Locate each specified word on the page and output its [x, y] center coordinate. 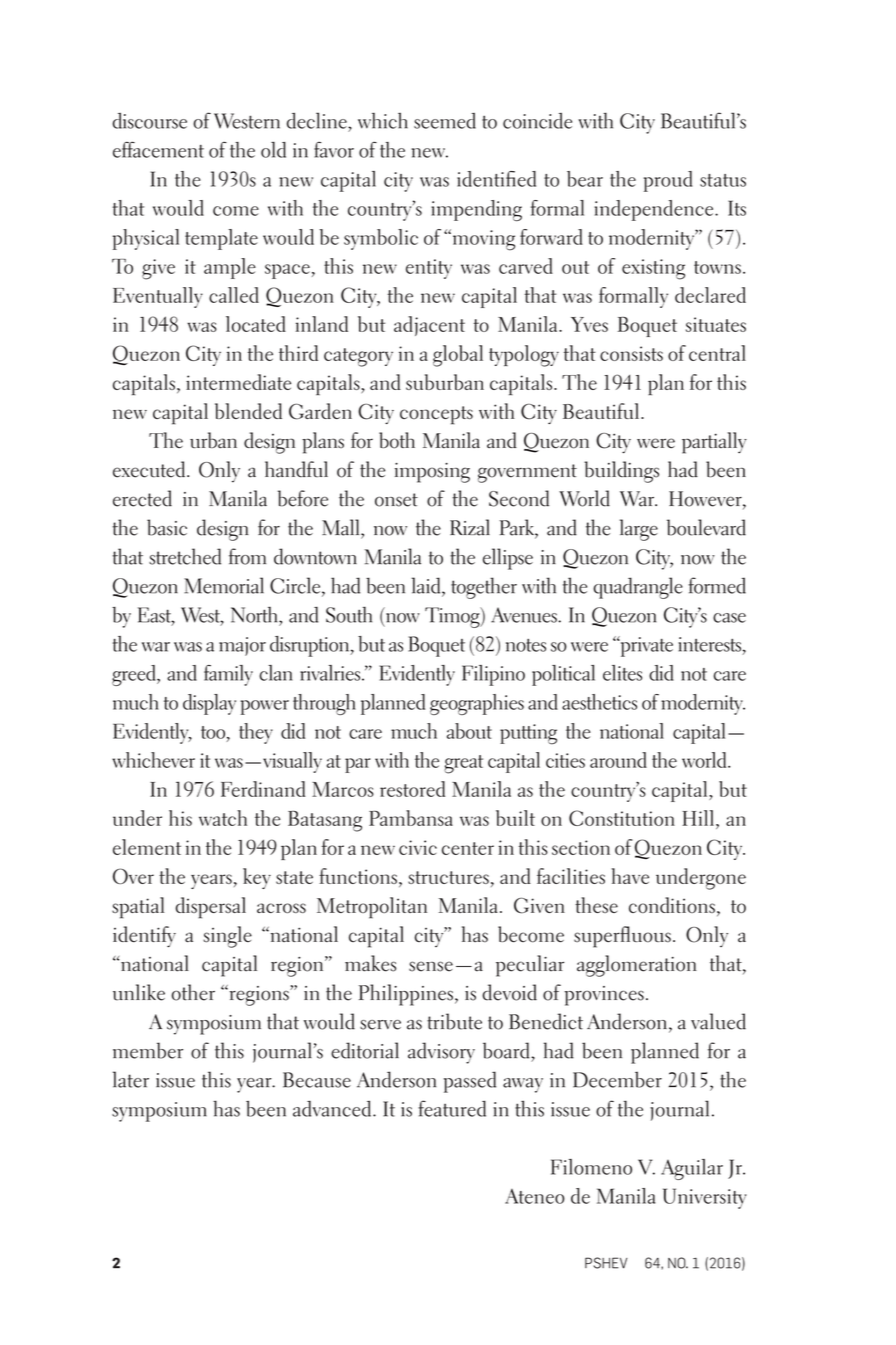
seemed [445, 121]
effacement [158, 150]
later [131, 1079]
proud [668, 181]
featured [452, 1108]
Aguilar [692, 1169]
